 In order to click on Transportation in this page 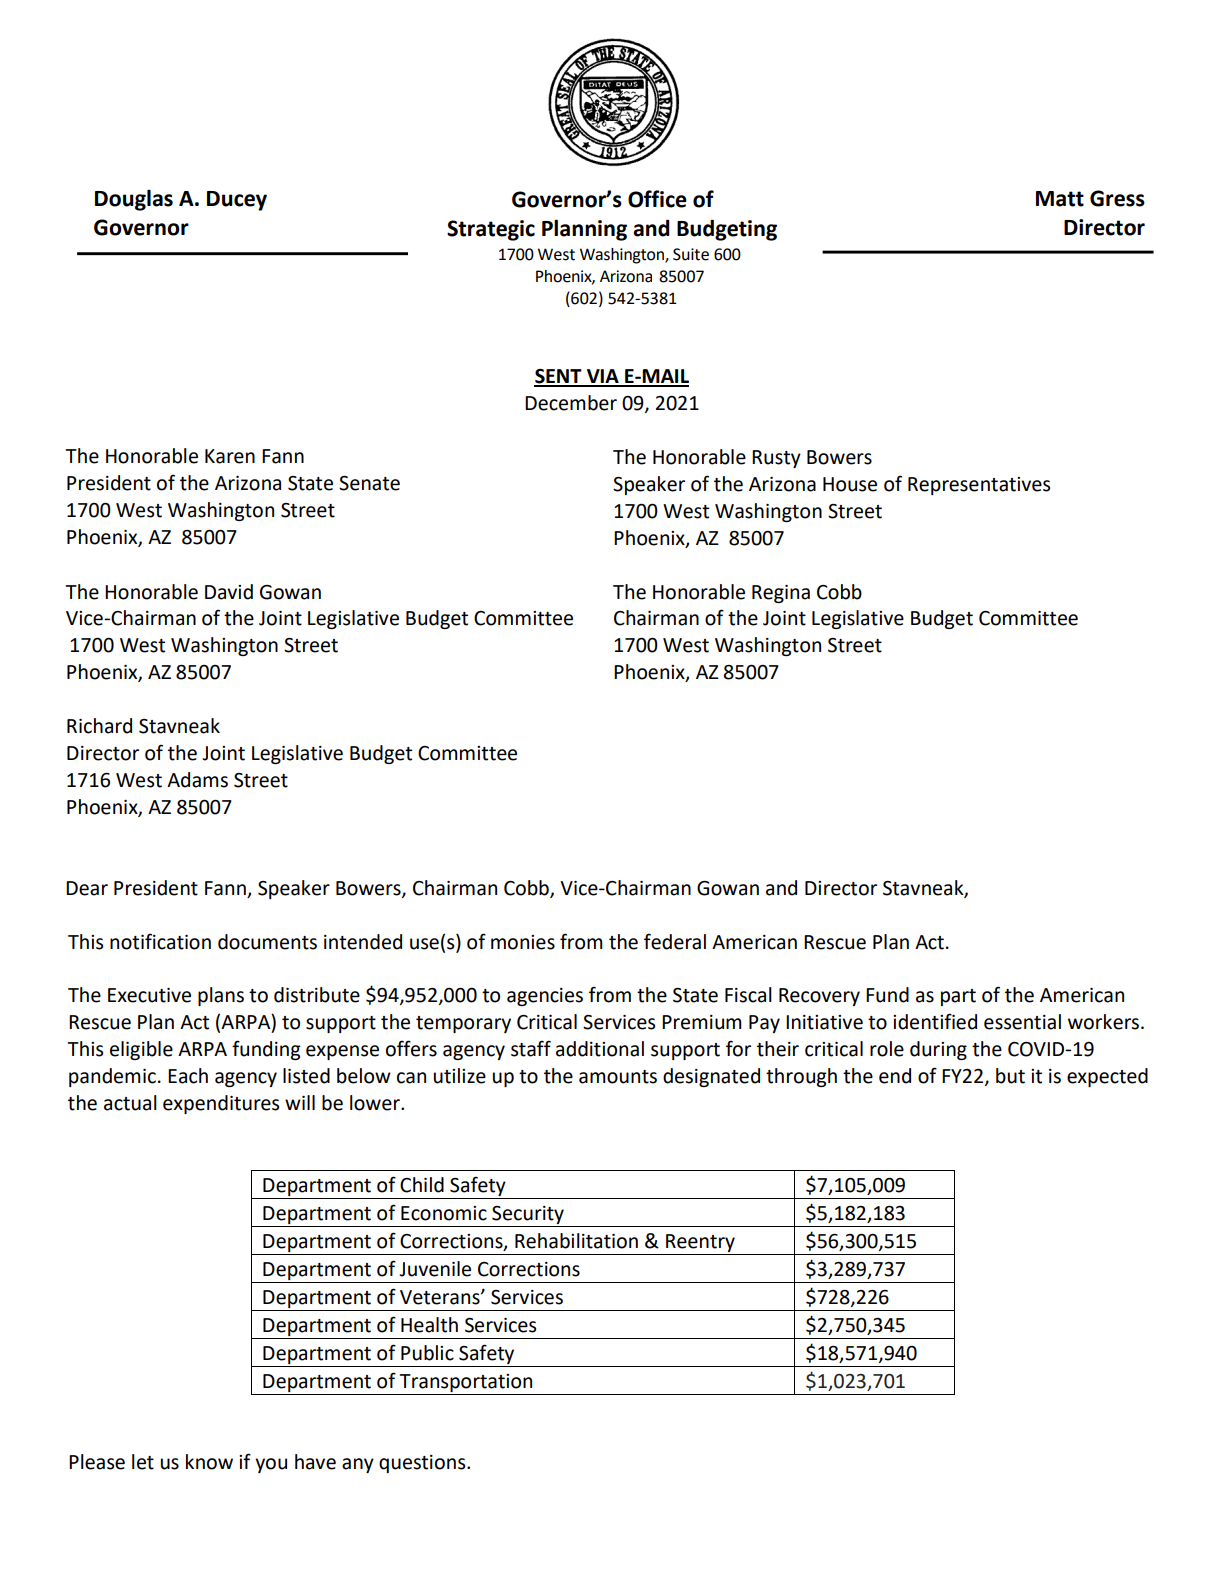, I will do `click(466, 1383)`.
